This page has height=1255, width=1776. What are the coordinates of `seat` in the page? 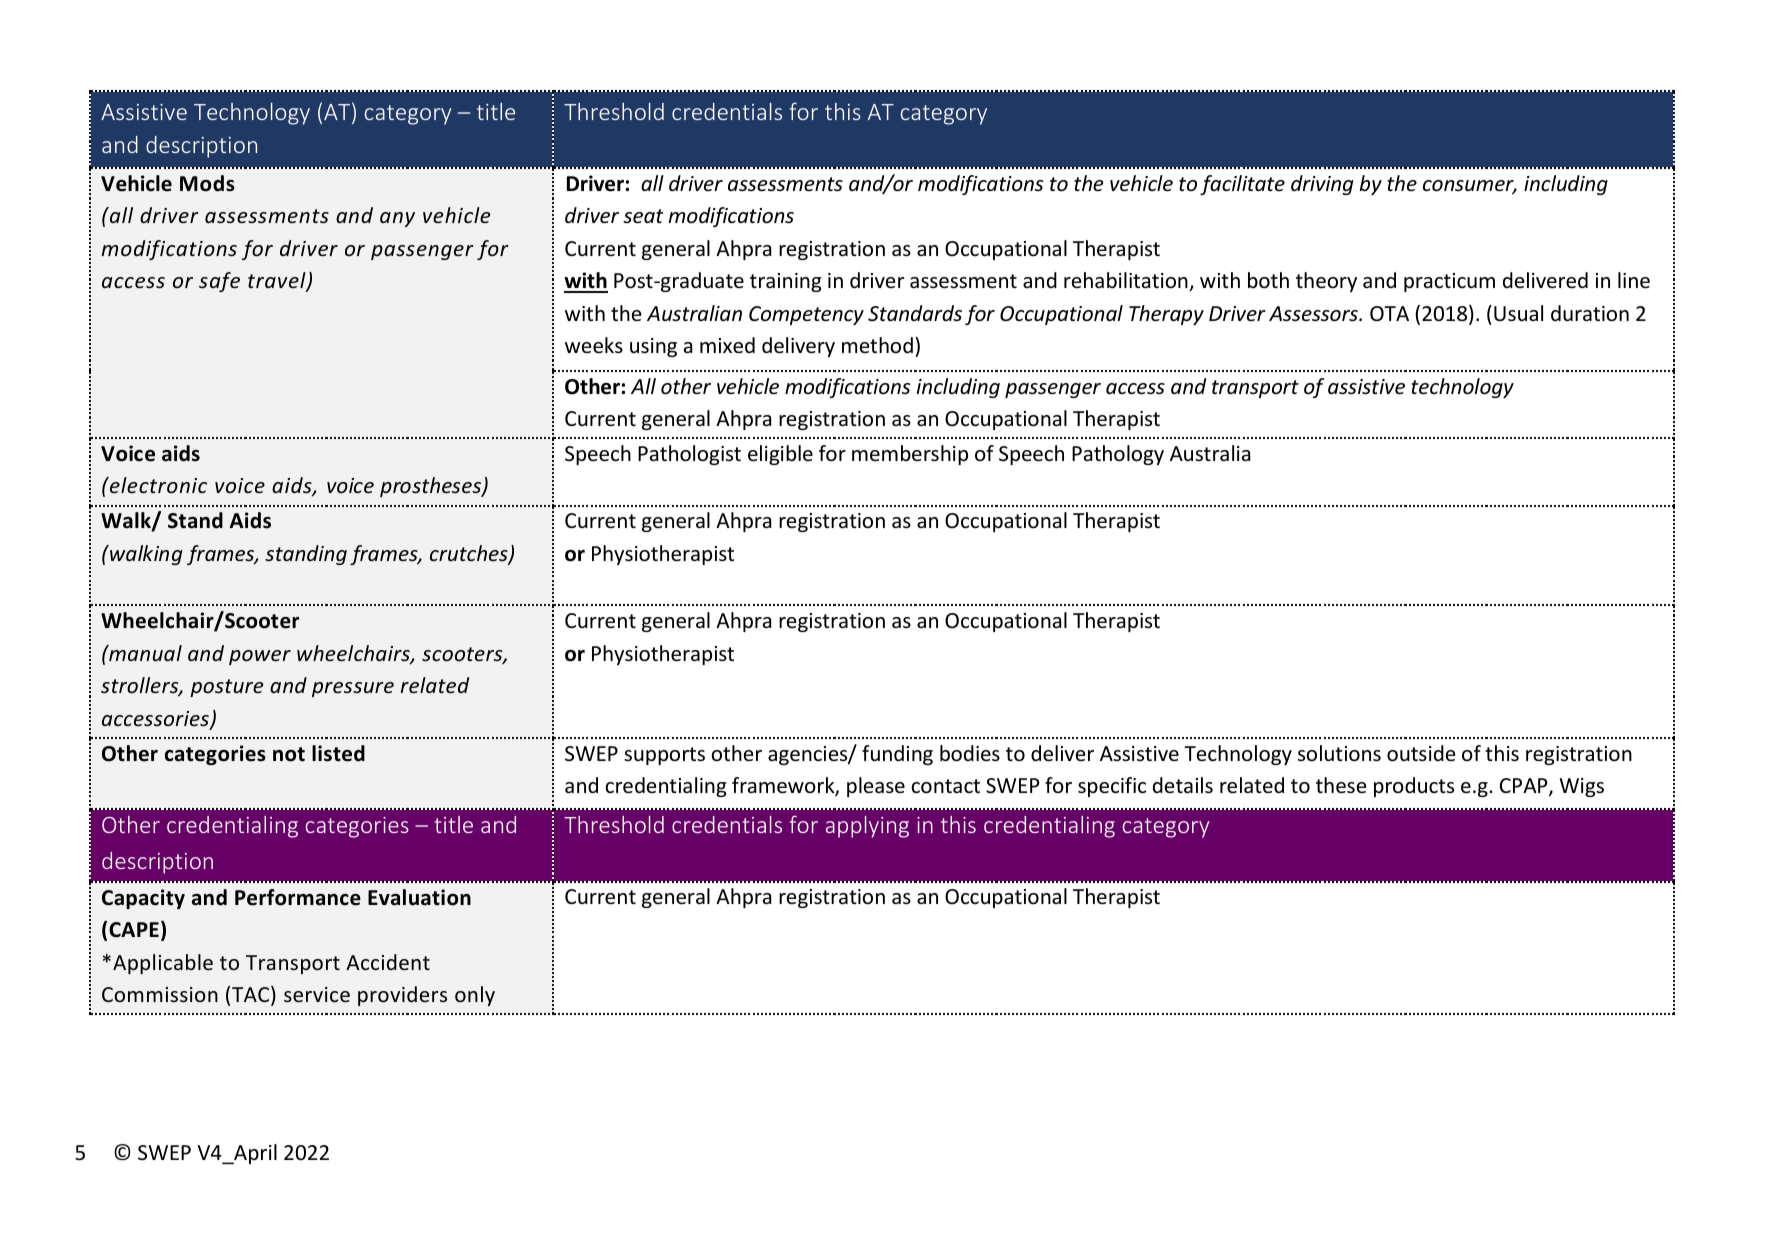 It's located at (643, 216).
